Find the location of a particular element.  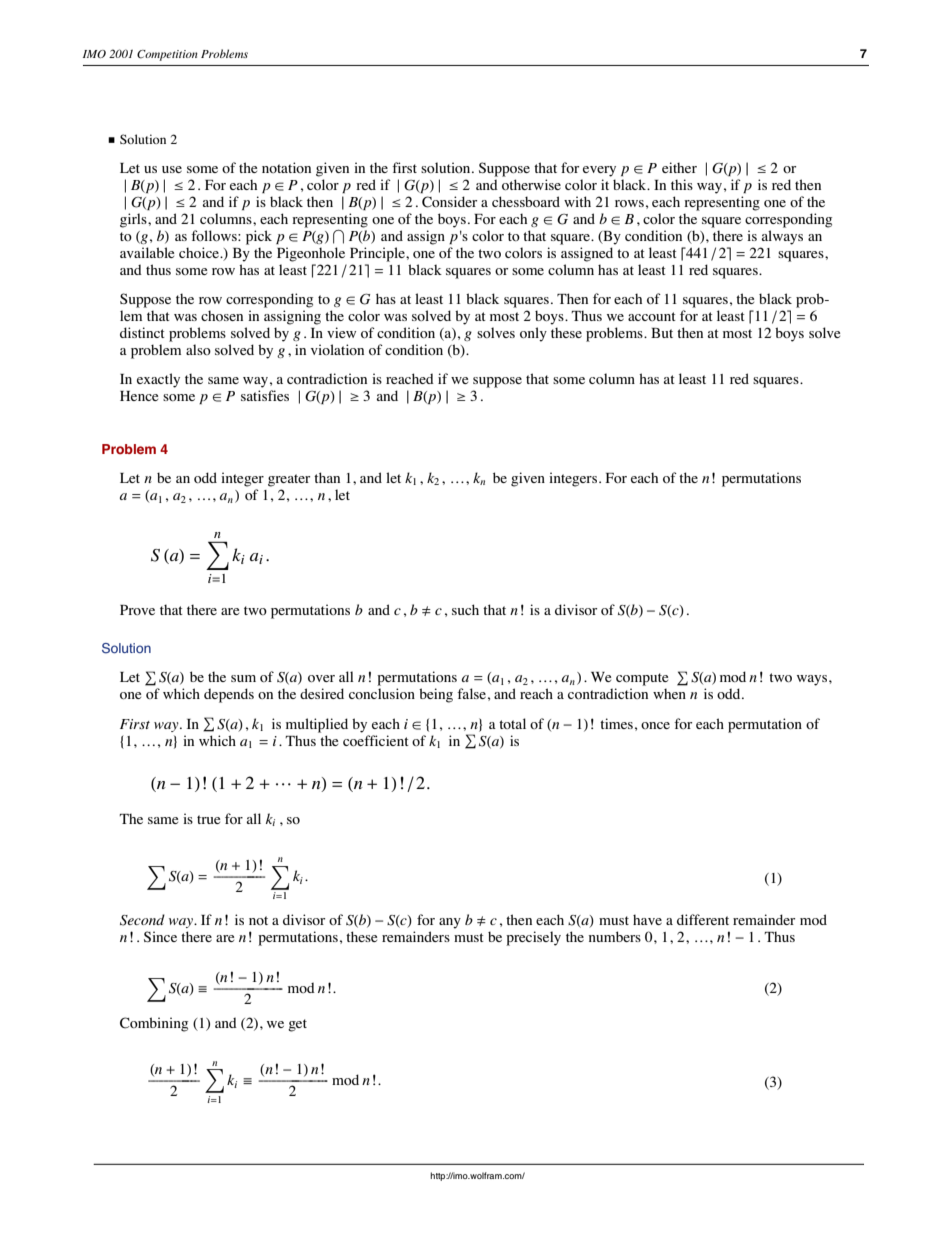

either is located at coordinates (679, 167).
